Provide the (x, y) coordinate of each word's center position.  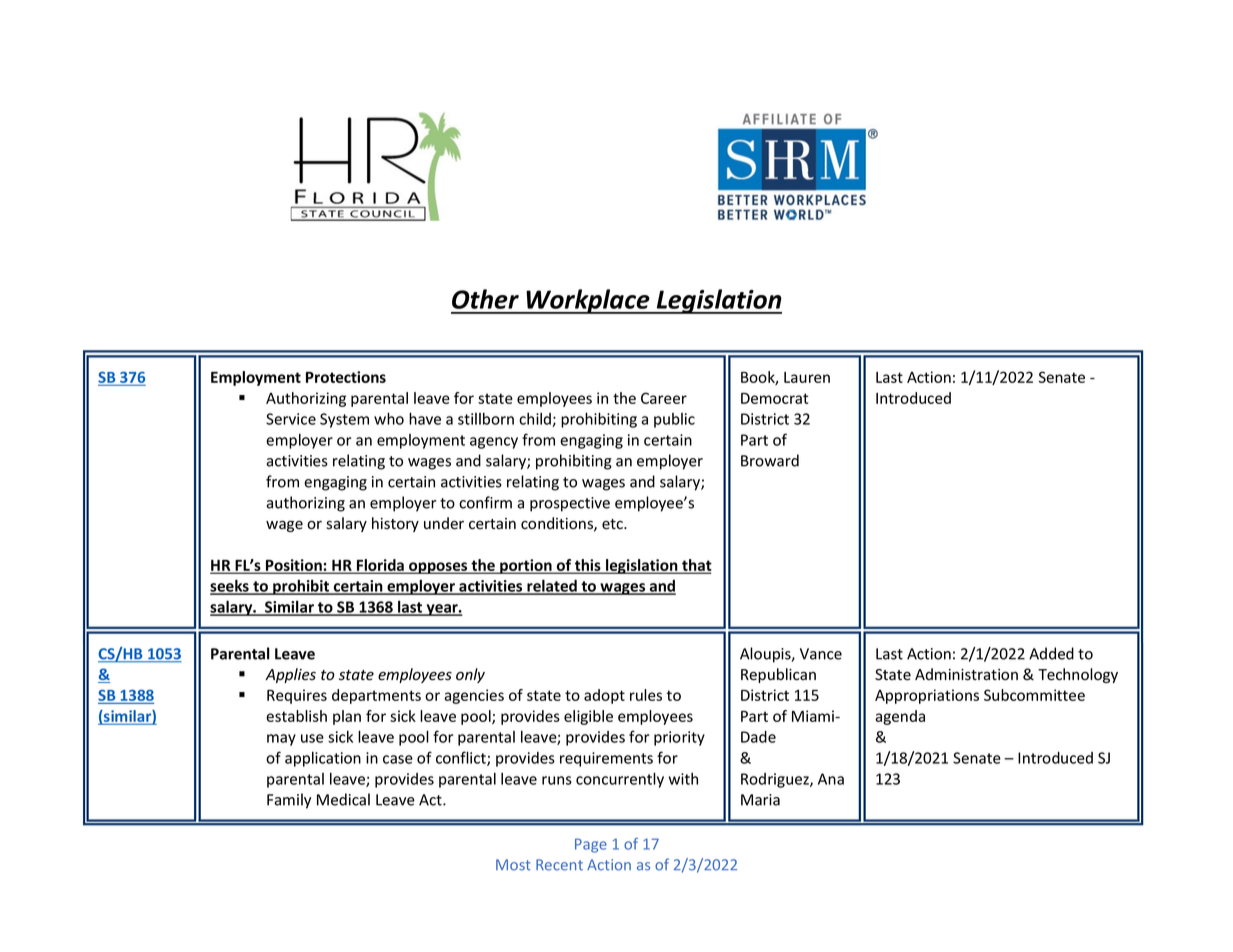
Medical (343, 799)
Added (1051, 653)
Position (294, 566)
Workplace (588, 301)
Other (485, 299)
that (696, 566)
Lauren (807, 377)
